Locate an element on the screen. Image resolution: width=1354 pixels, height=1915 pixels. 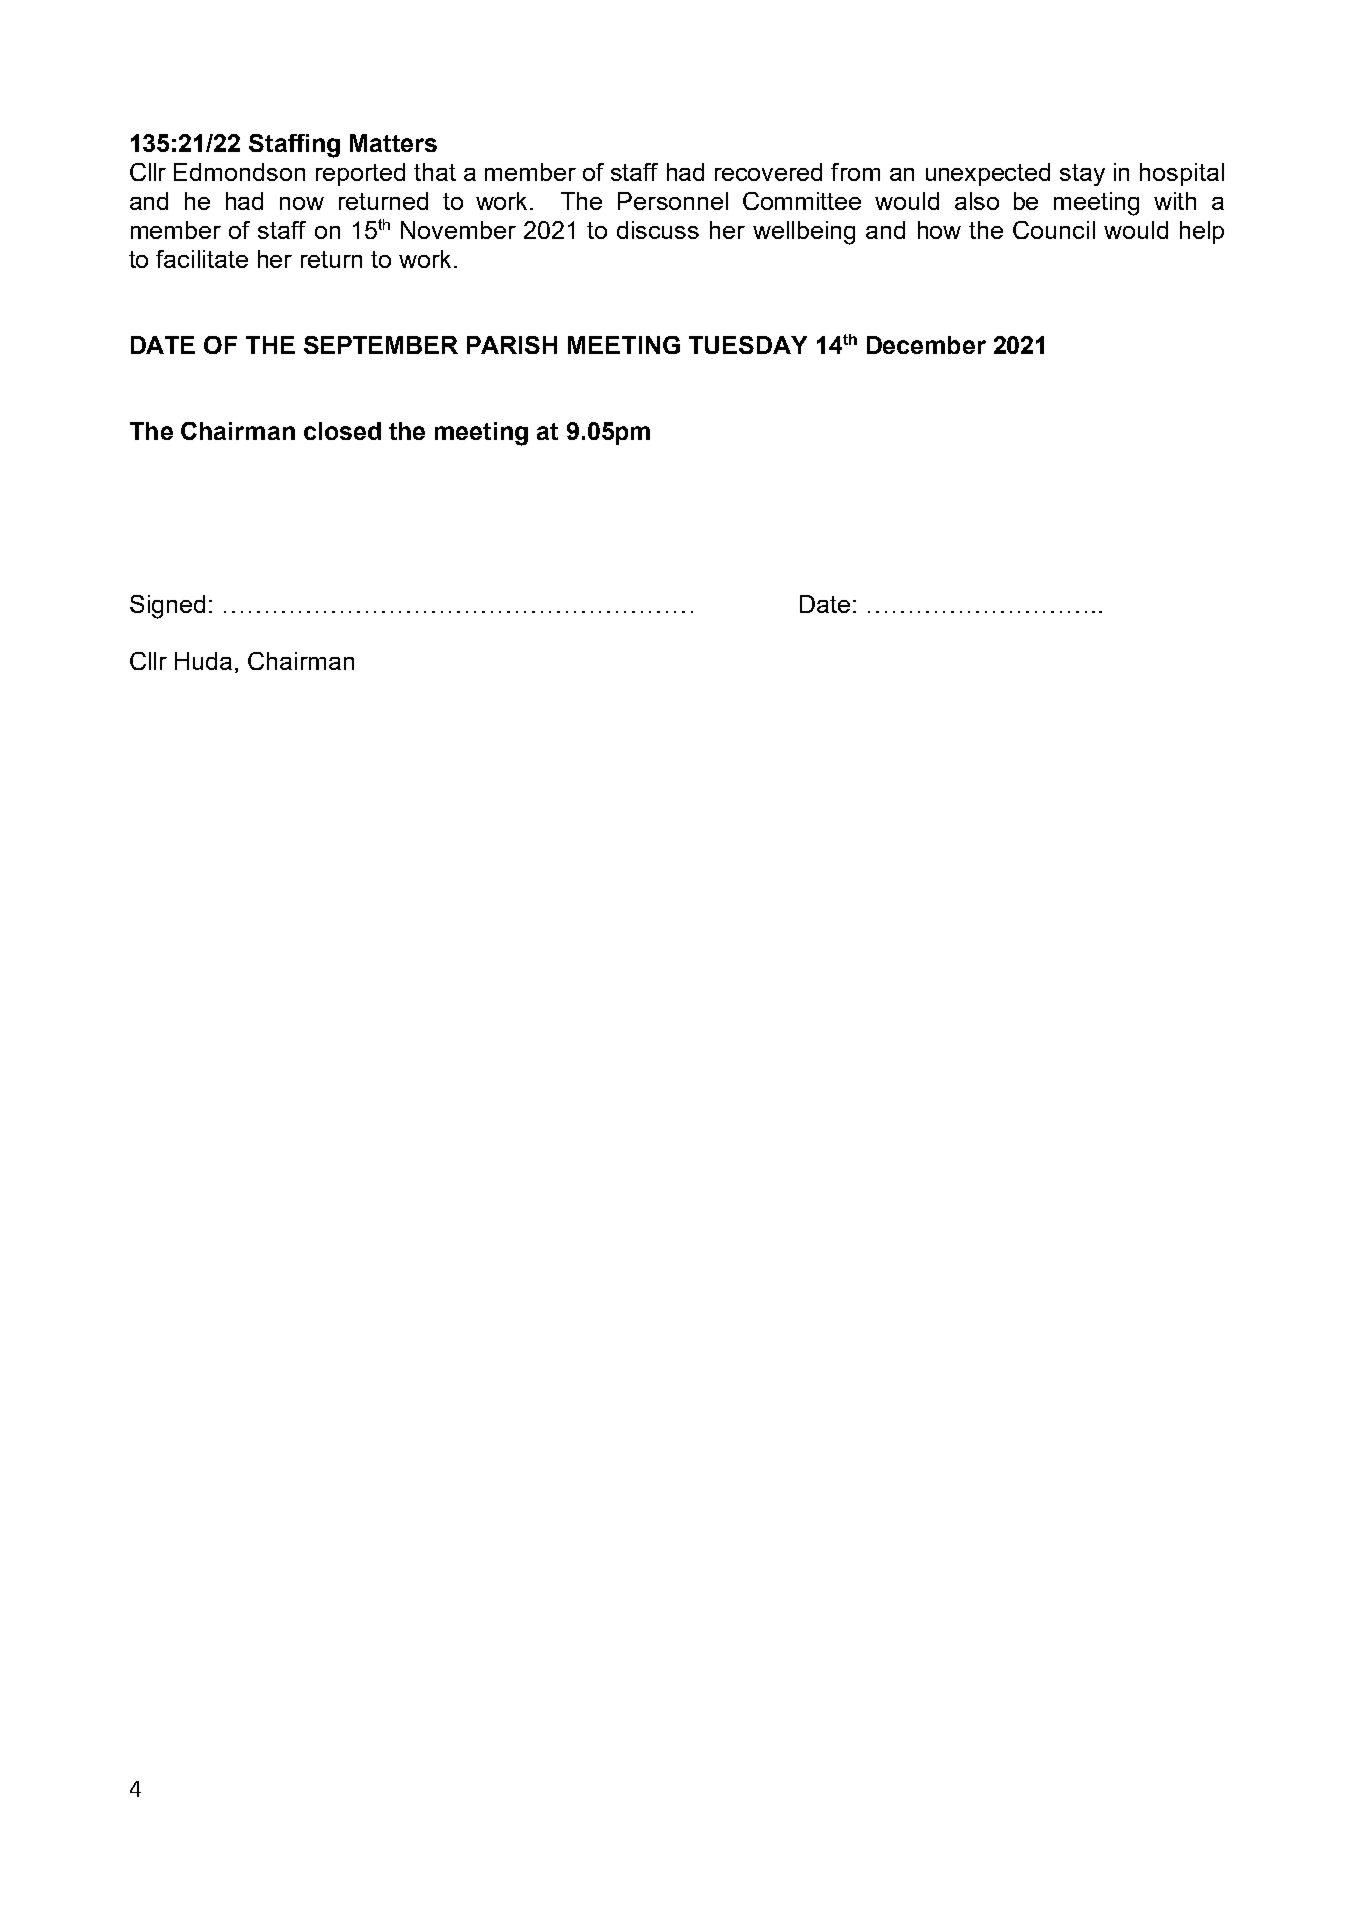
recovered is located at coordinates (768, 172).
